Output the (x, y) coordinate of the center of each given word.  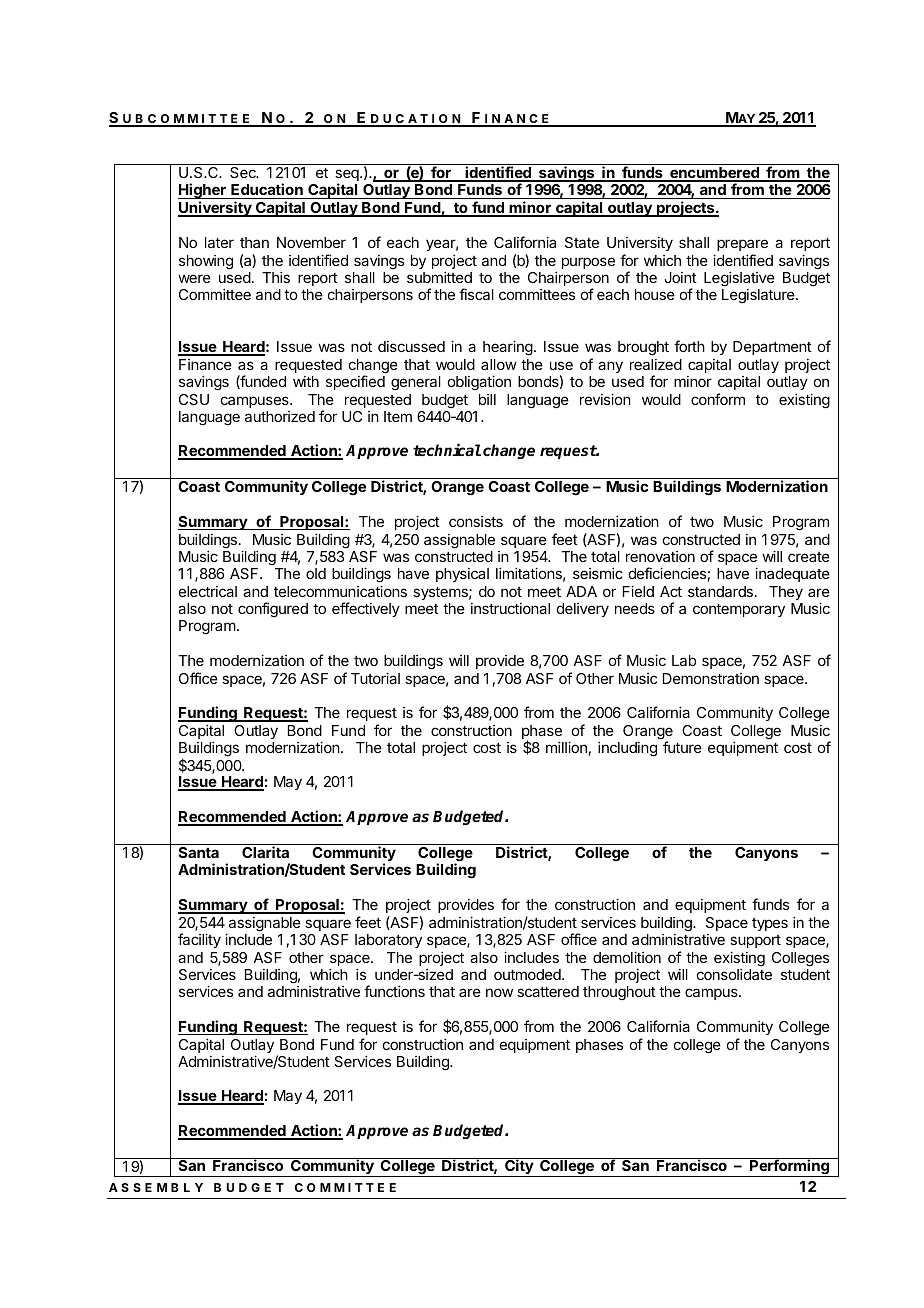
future (682, 747)
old (316, 573)
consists (476, 521)
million (566, 747)
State (582, 242)
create (809, 557)
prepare (742, 245)
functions (394, 991)
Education (267, 191)
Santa (199, 852)
